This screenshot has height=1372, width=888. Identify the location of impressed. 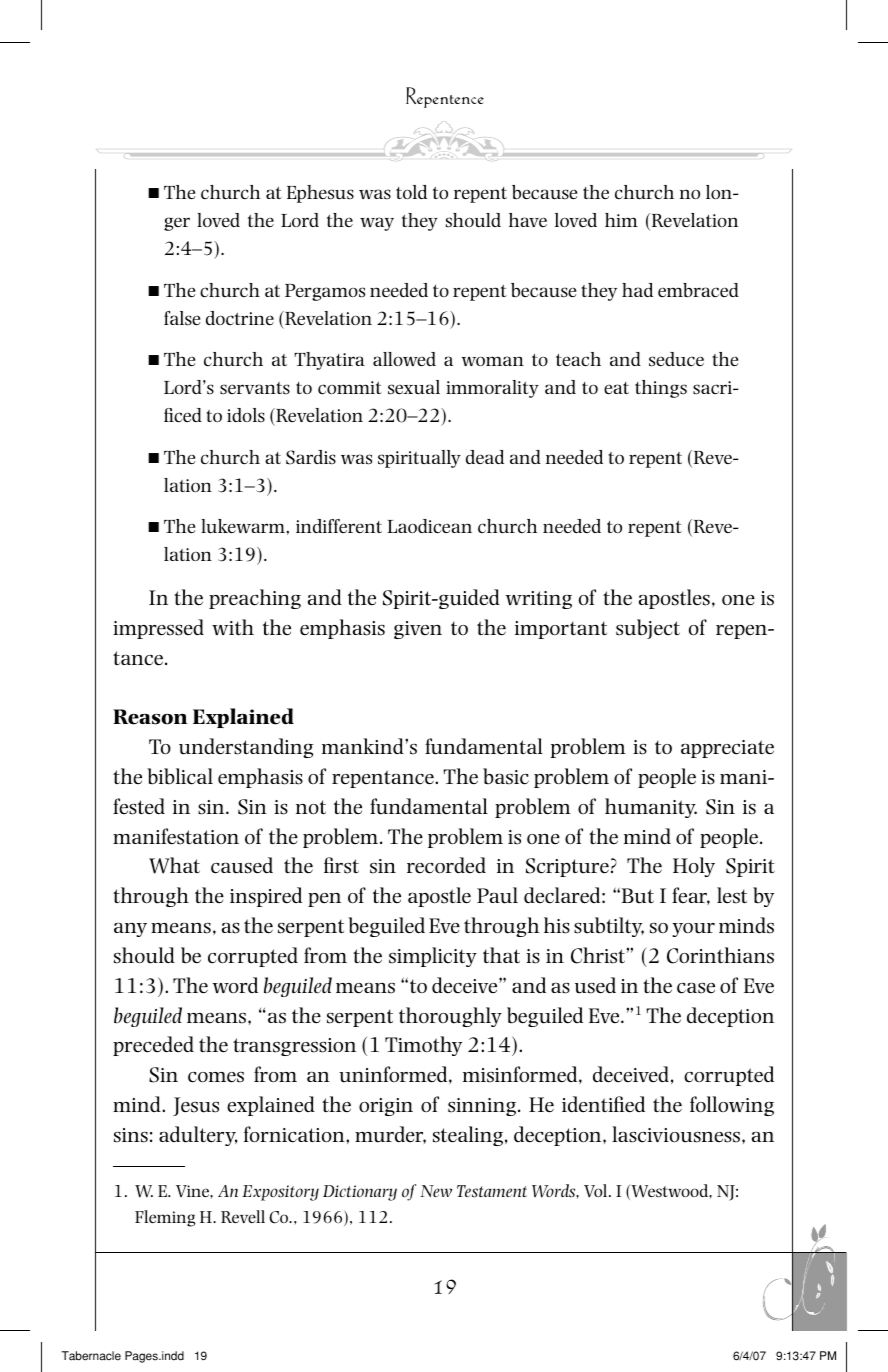
(158, 629).
